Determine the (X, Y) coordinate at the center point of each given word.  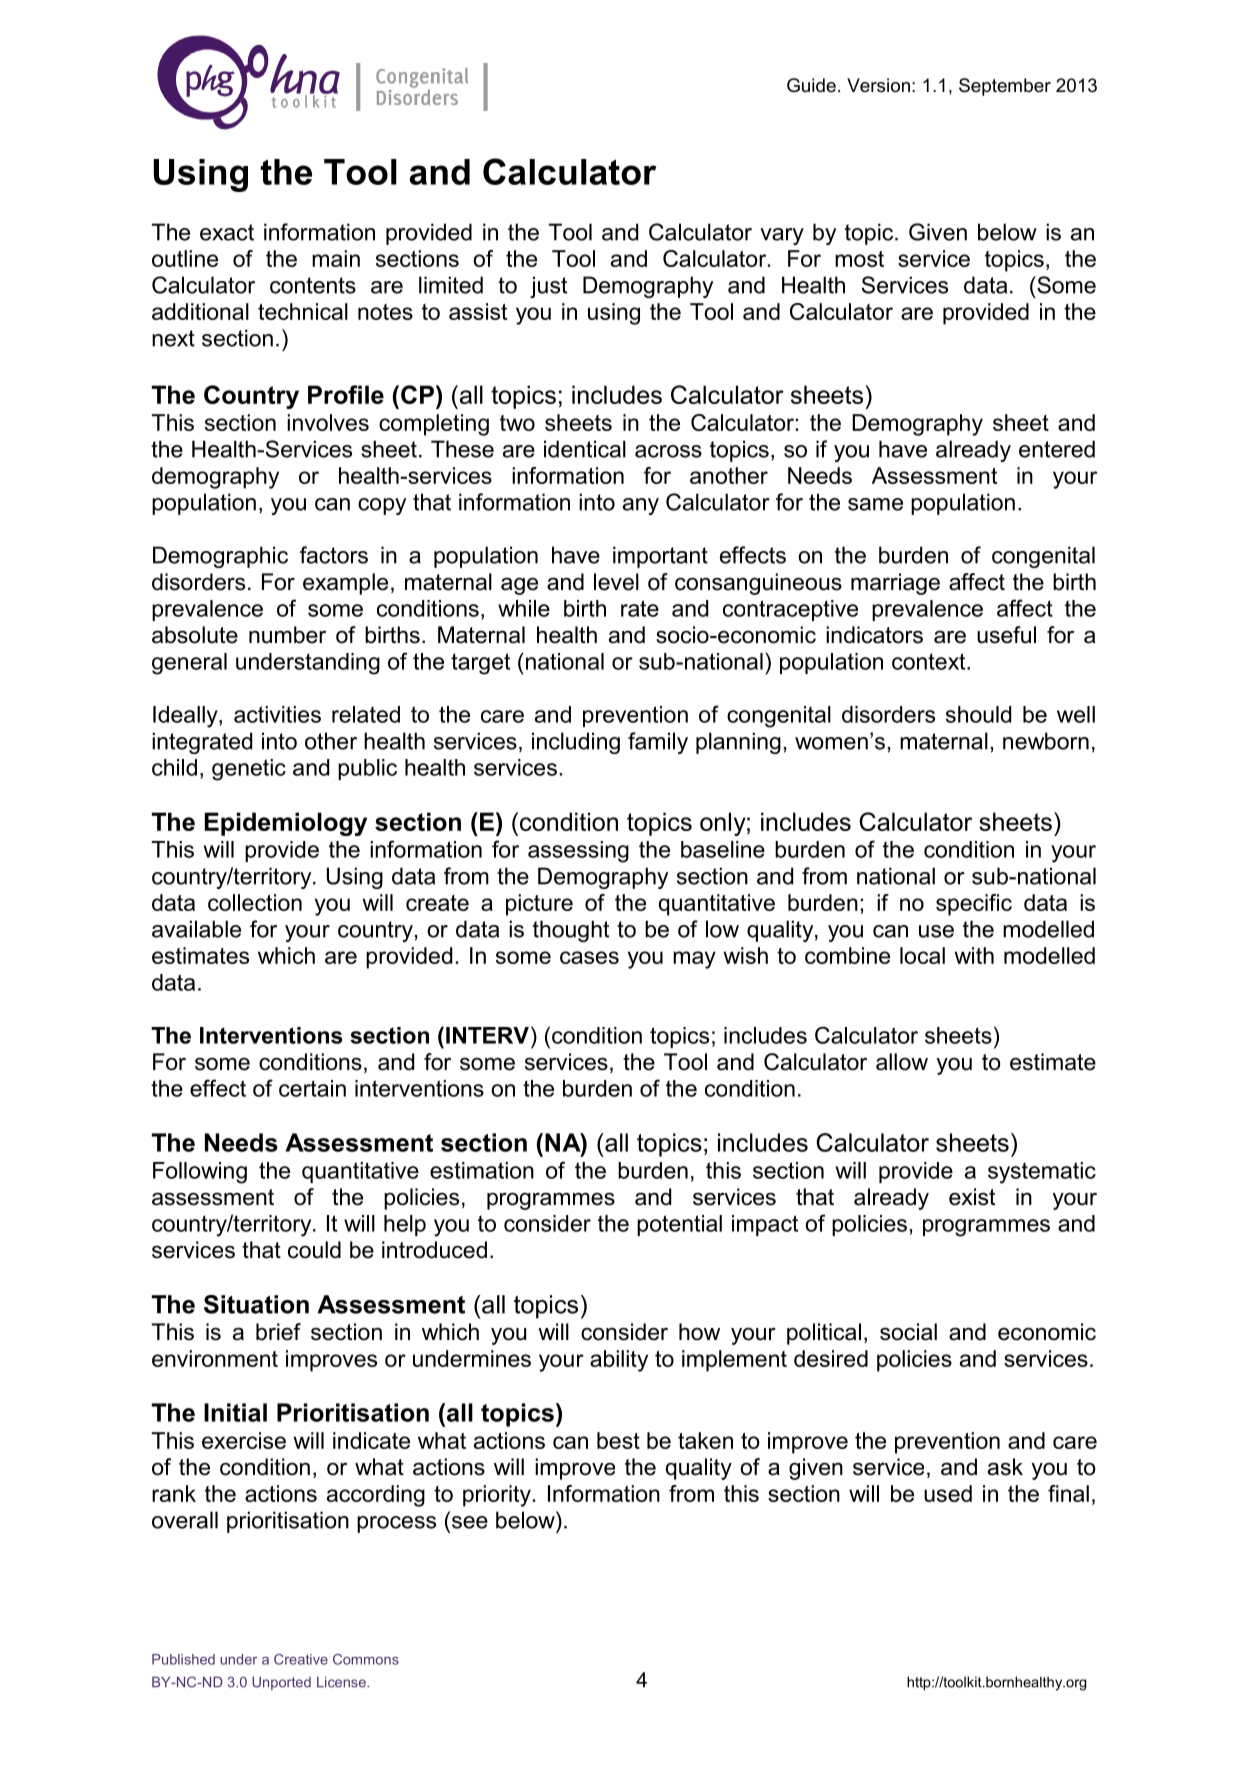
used (948, 1493)
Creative (301, 1659)
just (548, 287)
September (1005, 87)
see (468, 1521)
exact (227, 232)
